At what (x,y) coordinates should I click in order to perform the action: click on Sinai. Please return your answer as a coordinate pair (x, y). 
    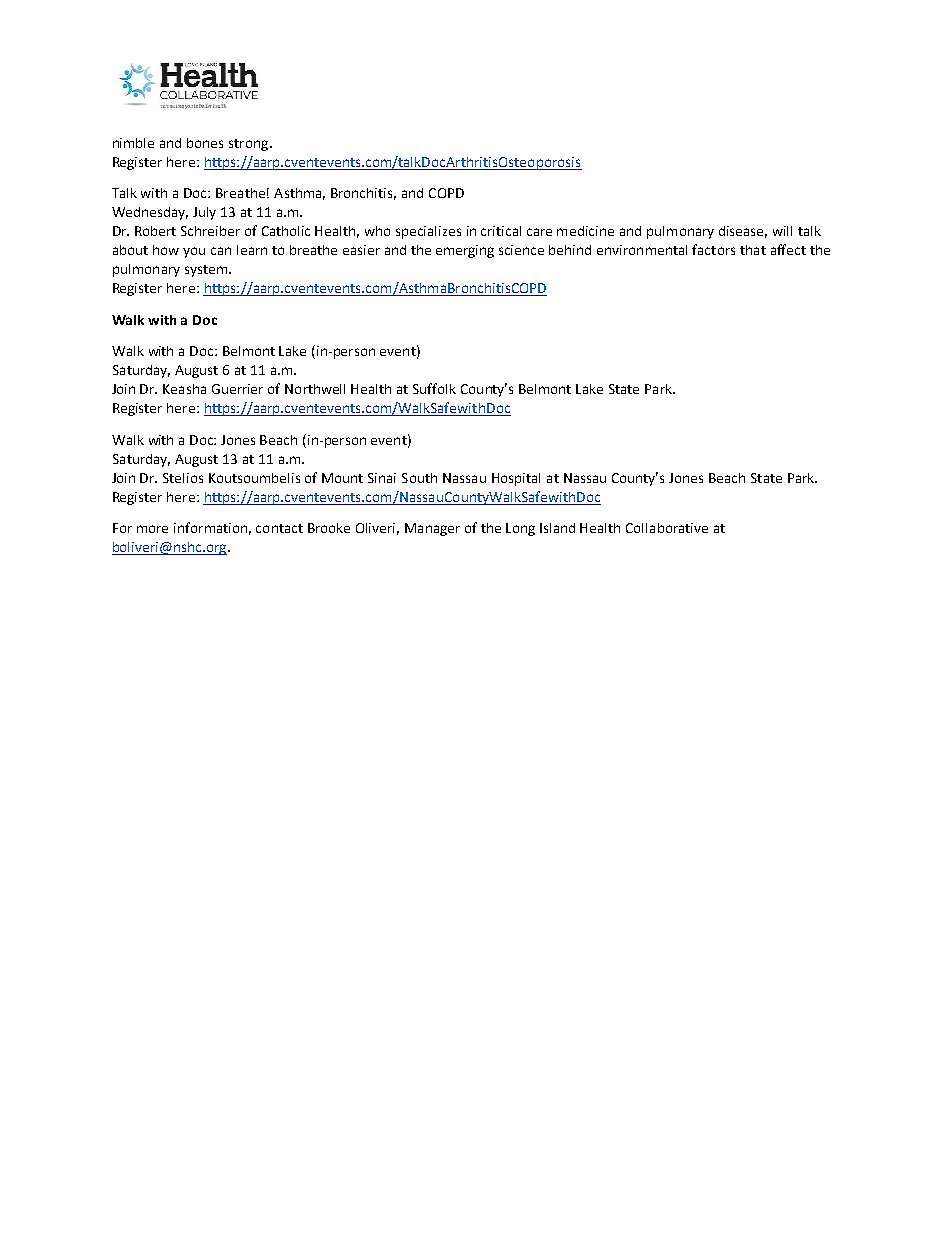
    Looking at the image, I should click on (382, 478).
